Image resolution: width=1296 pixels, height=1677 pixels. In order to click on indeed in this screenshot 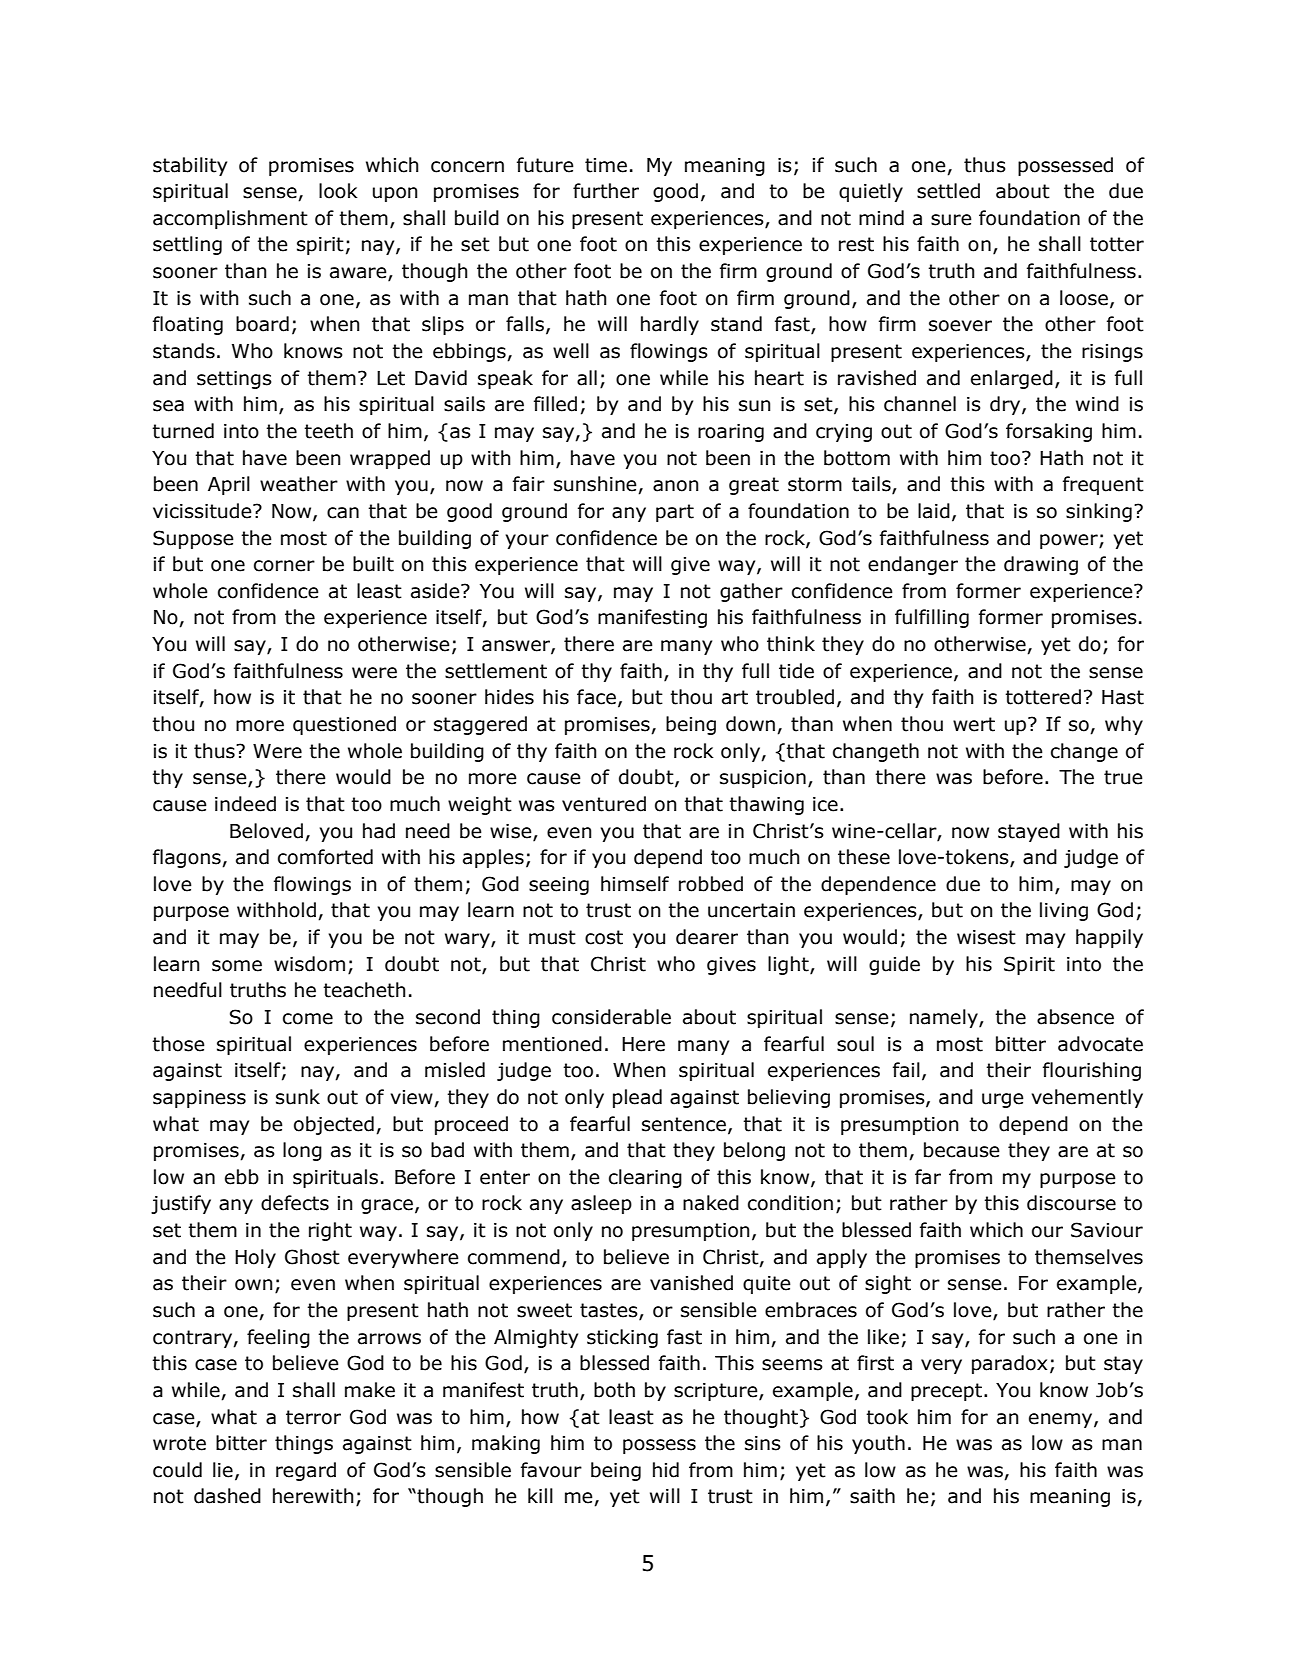, I will do `click(245, 804)`.
